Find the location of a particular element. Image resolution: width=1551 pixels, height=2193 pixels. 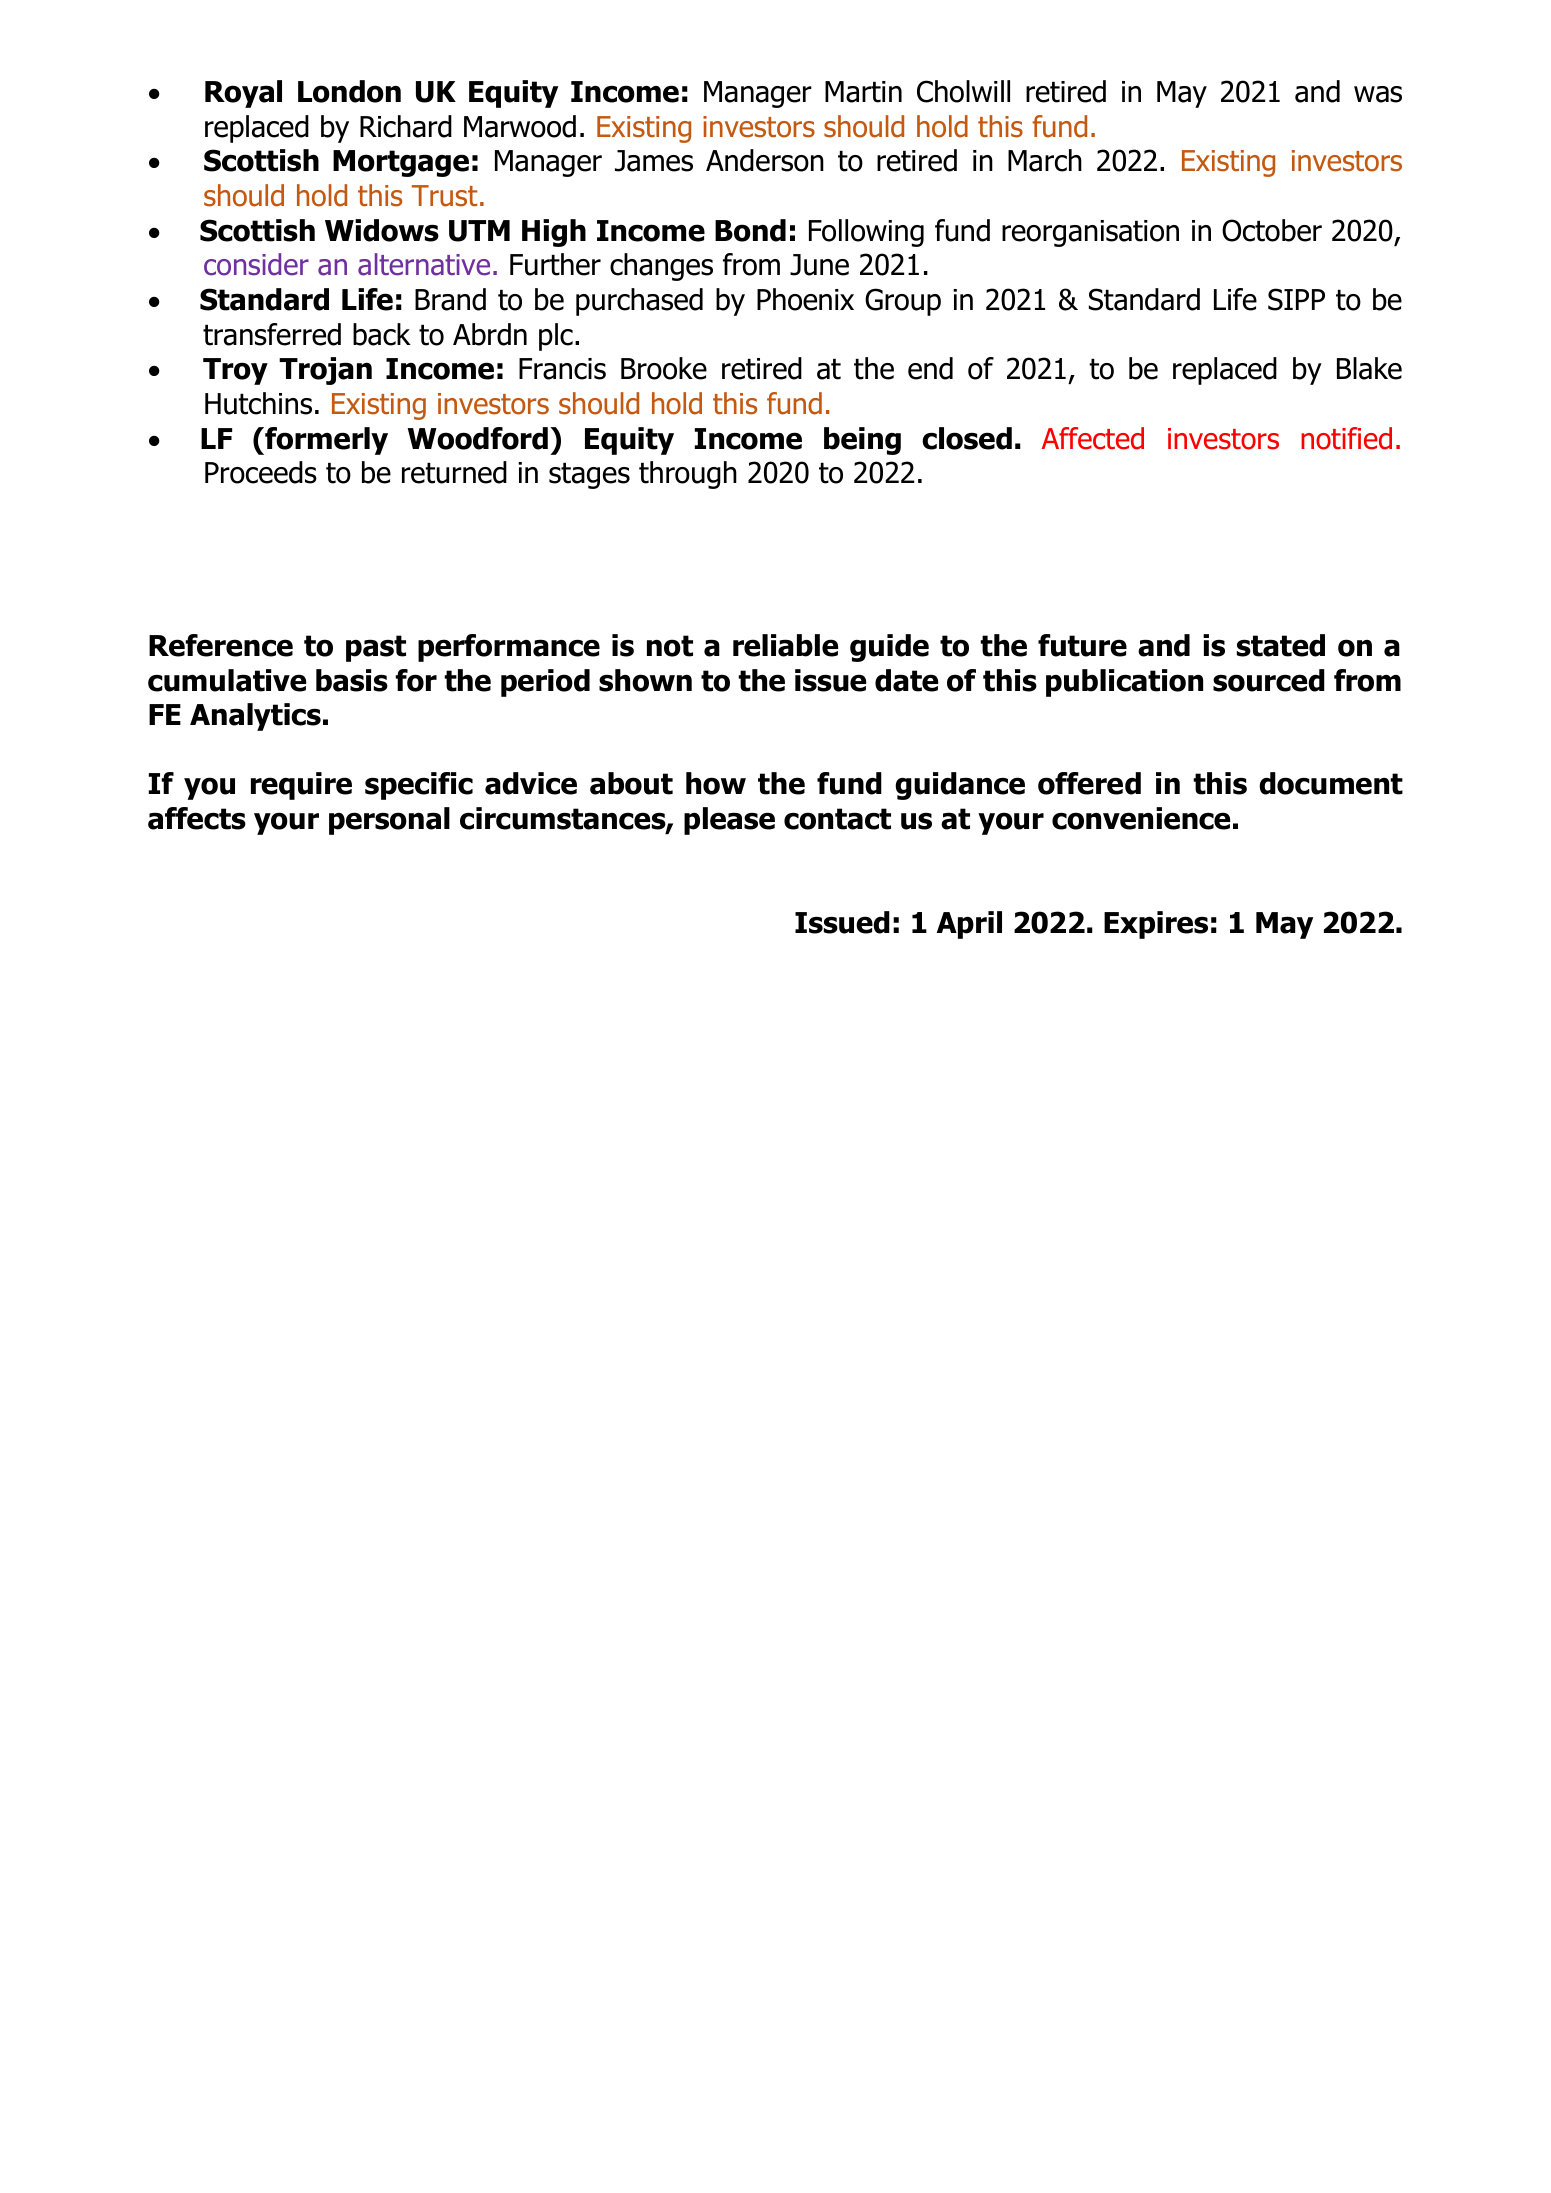

through is located at coordinates (688, 475).
